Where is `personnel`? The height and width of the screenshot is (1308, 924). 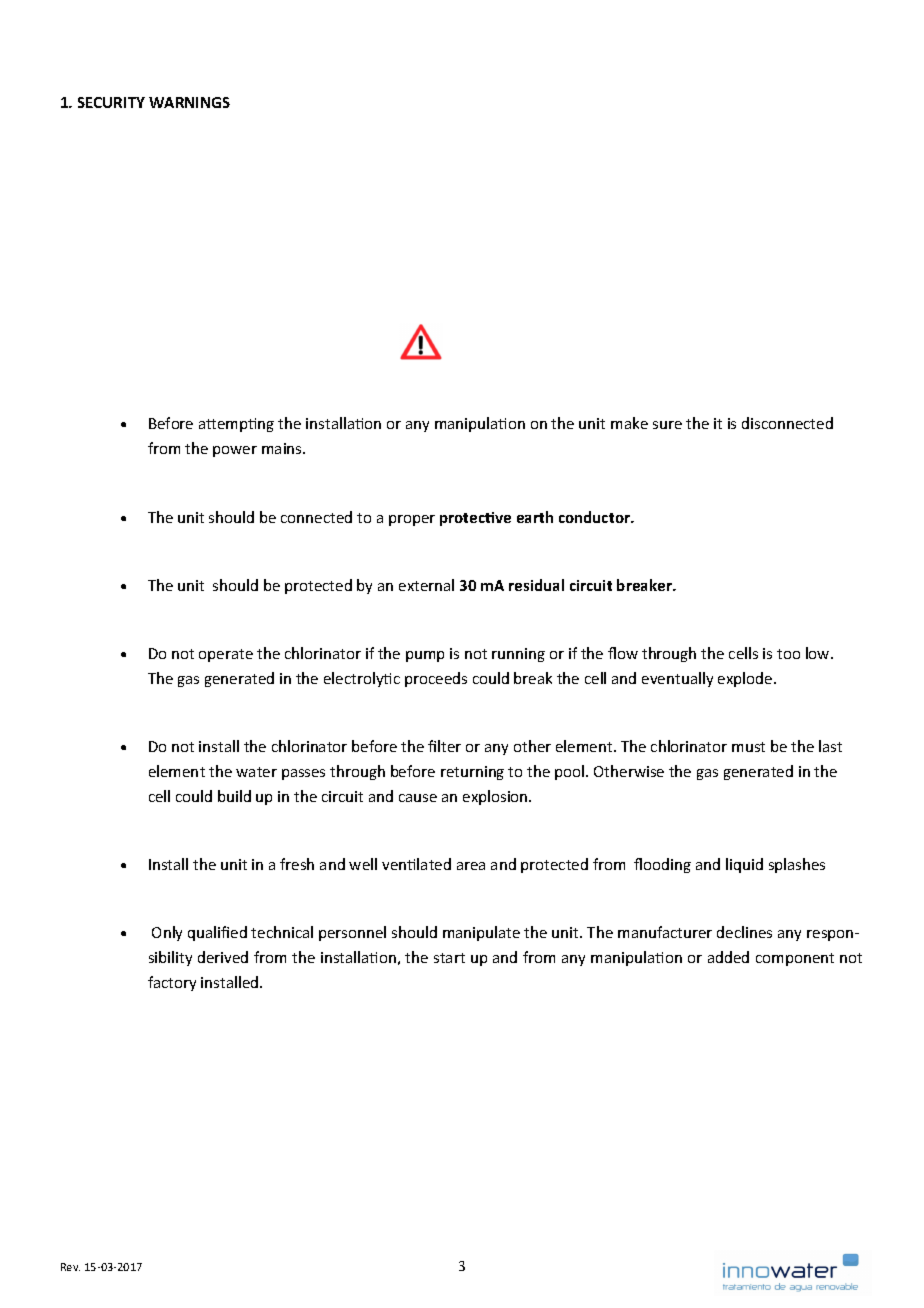 personnel is located at coordinates (352, 933).
